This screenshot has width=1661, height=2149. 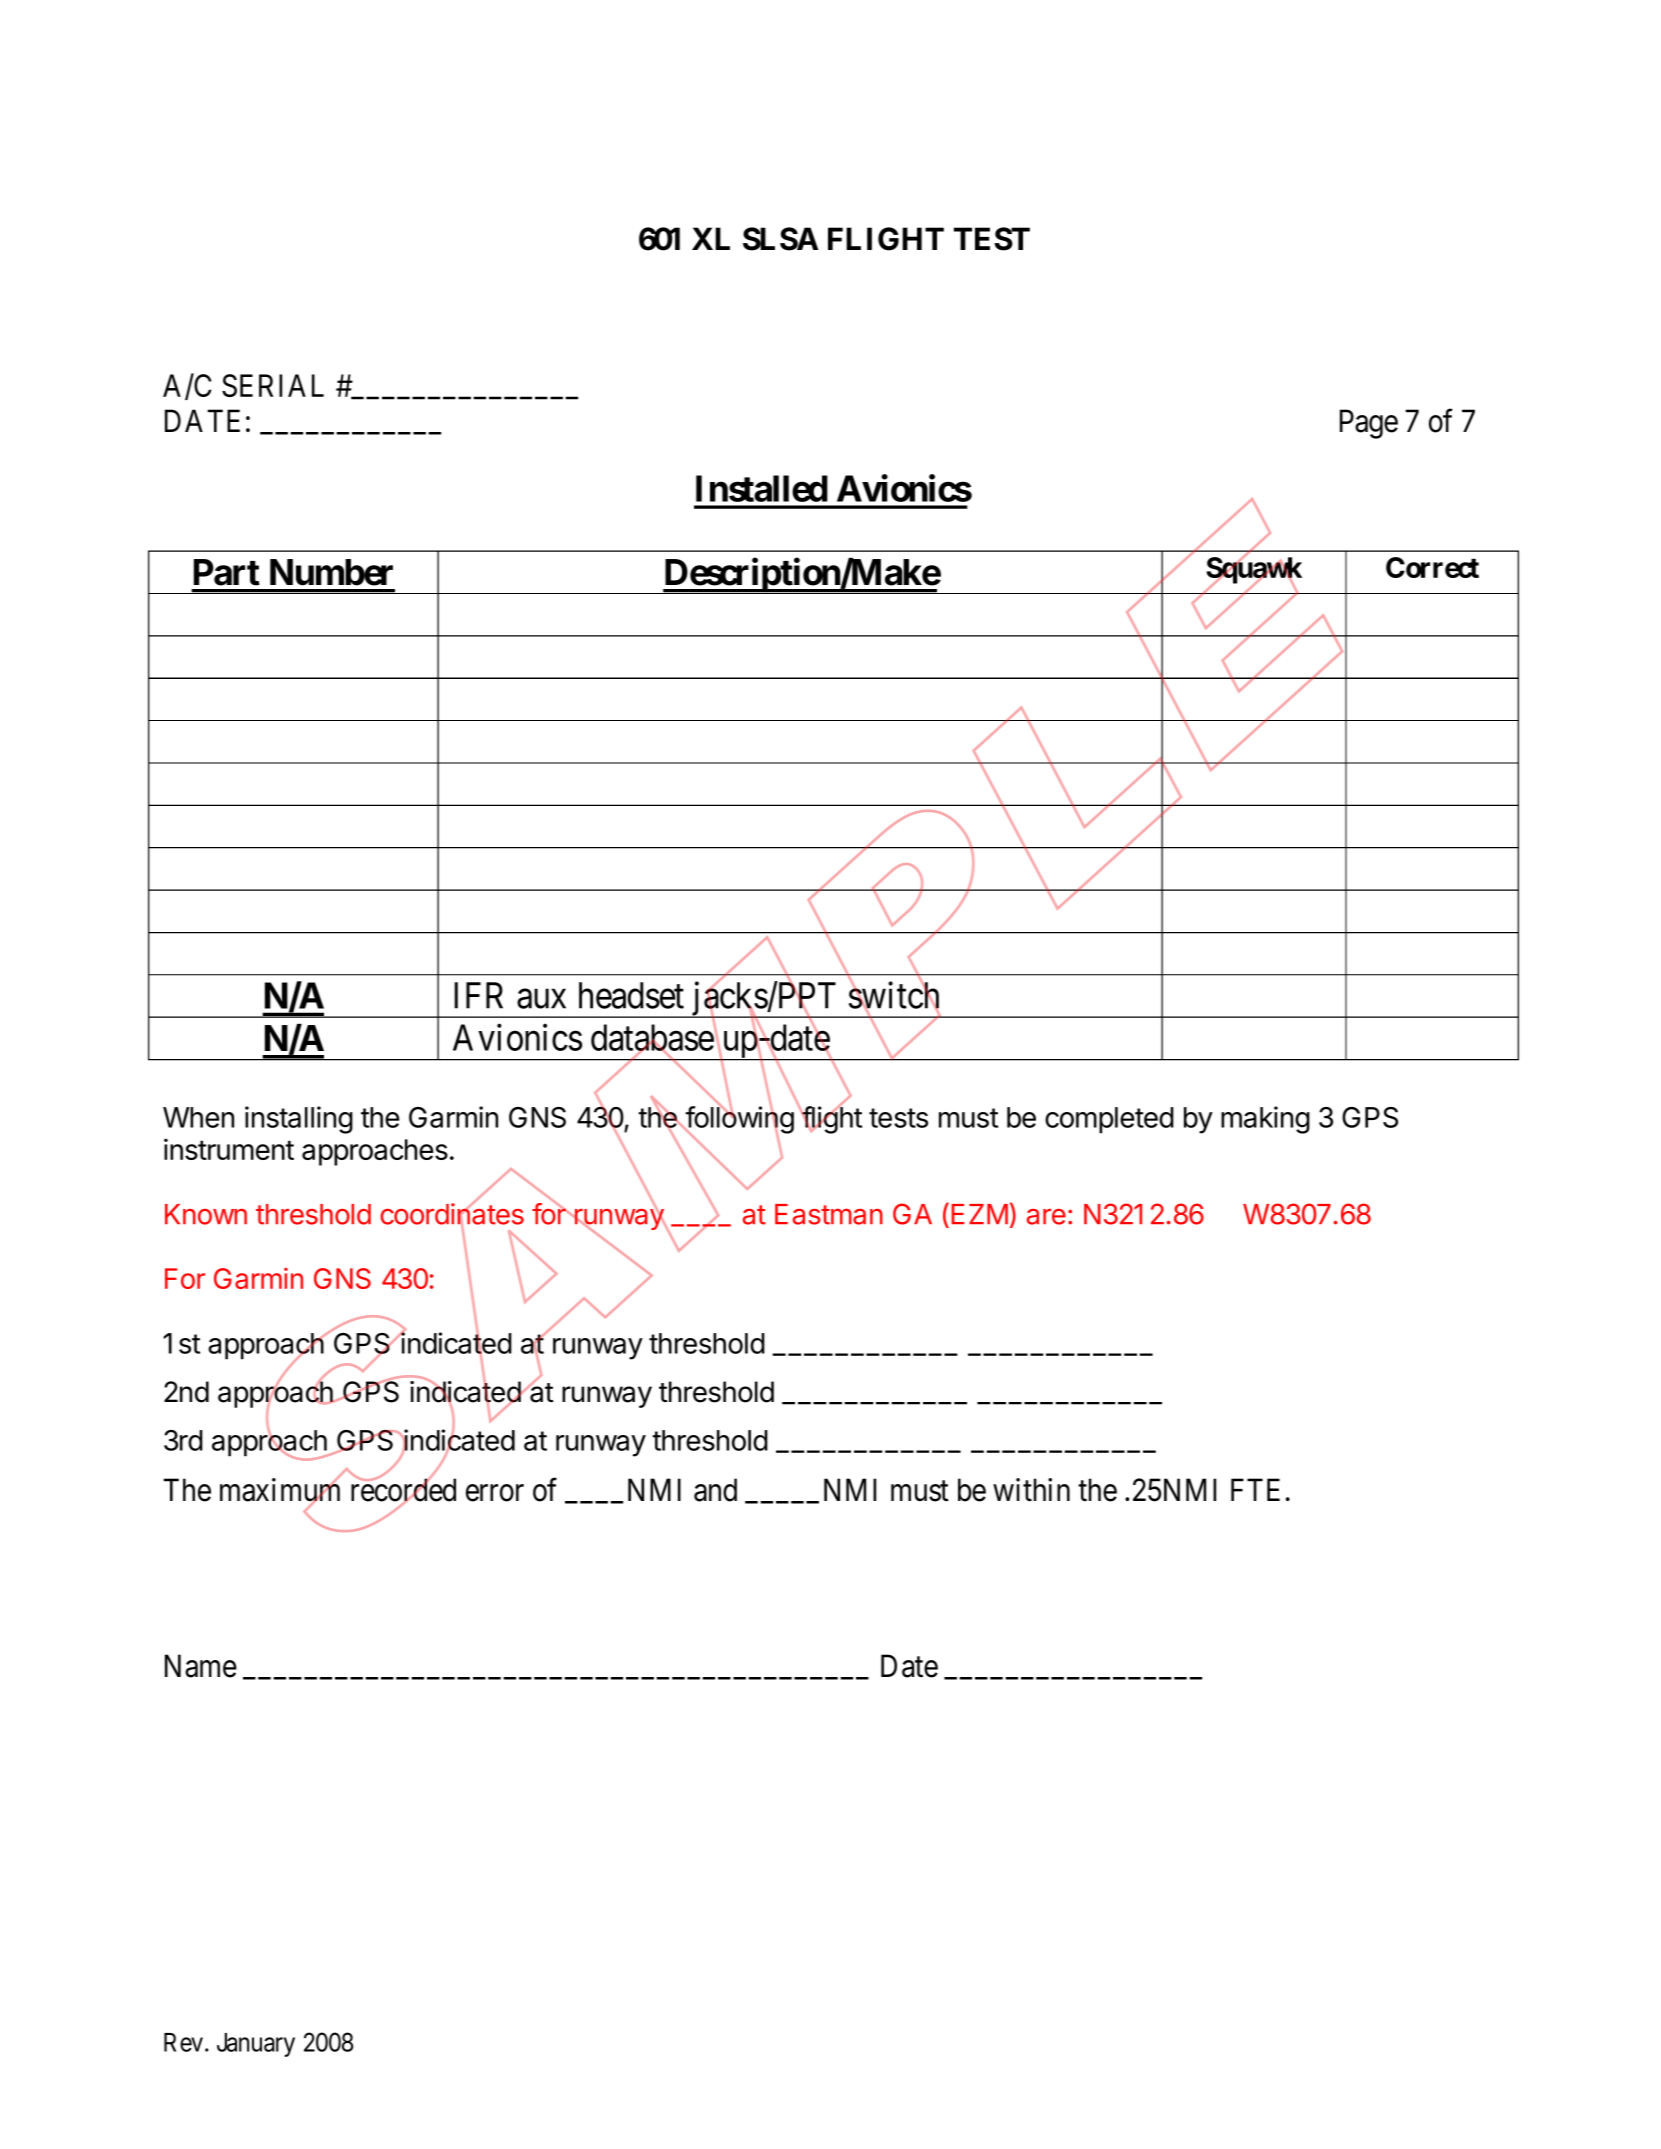 I want to click on Squawk, so click(x=1254, y=571).
